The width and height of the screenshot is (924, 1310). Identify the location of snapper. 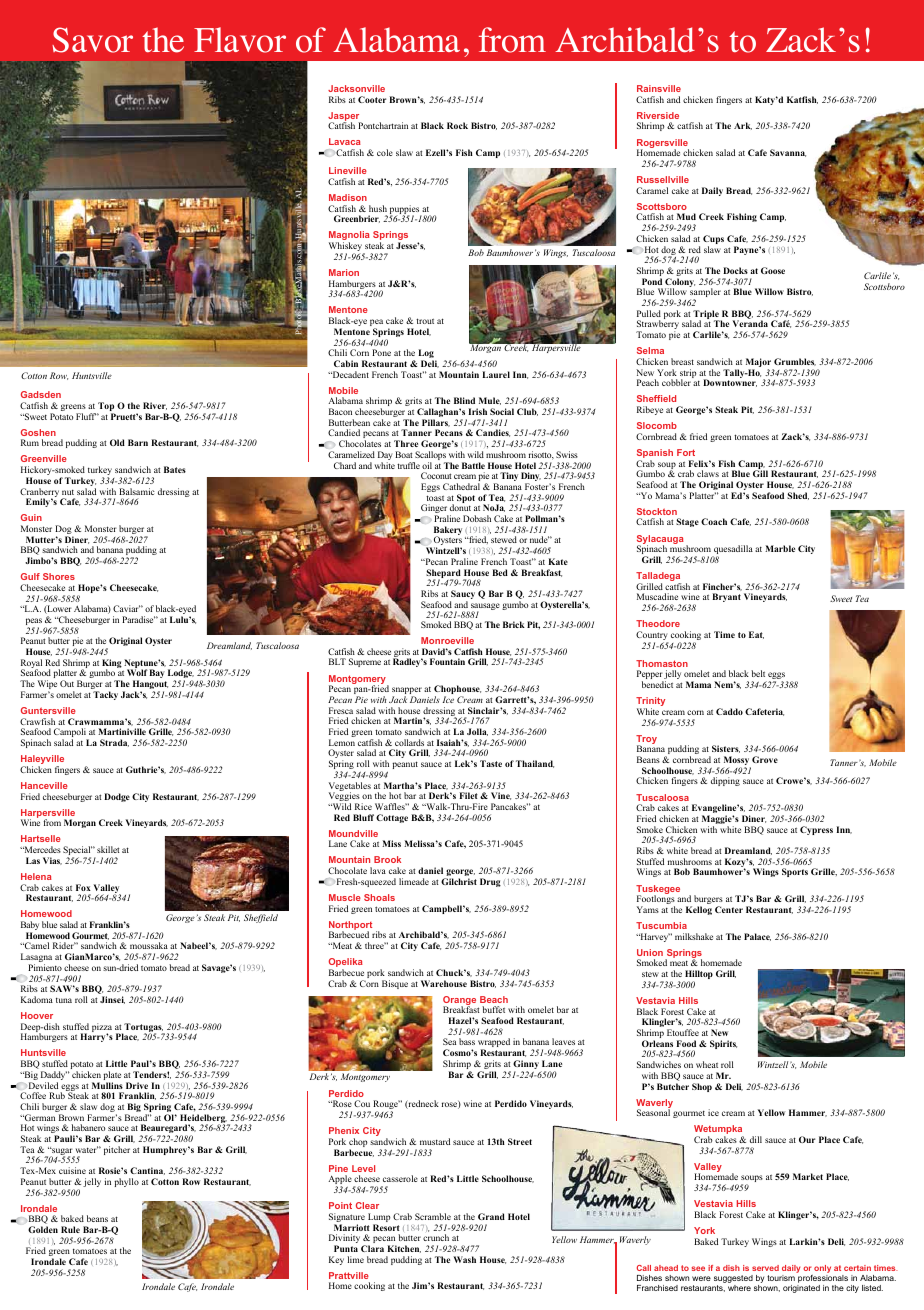
(407, 692).
